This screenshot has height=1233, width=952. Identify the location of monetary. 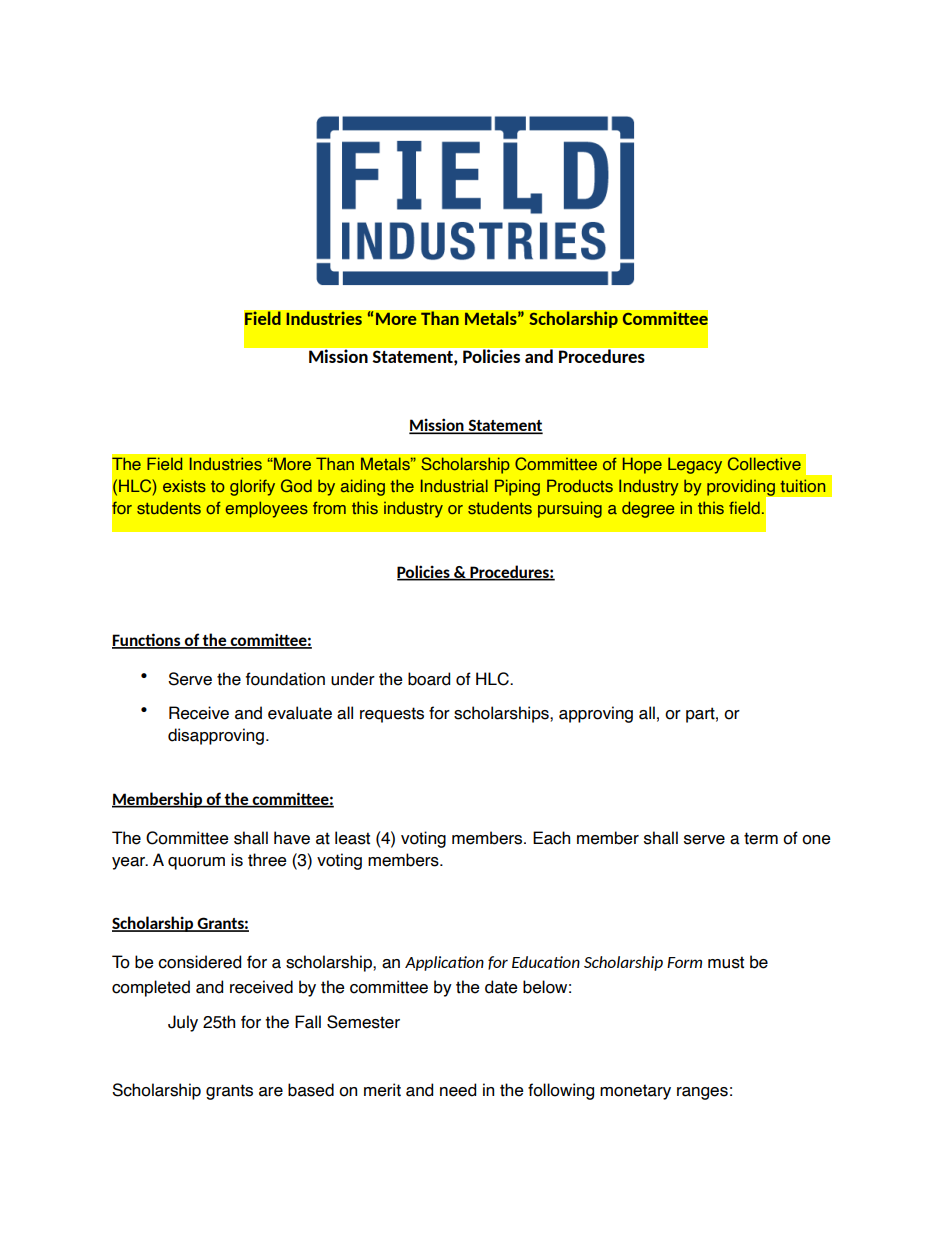
(635, 1092).
